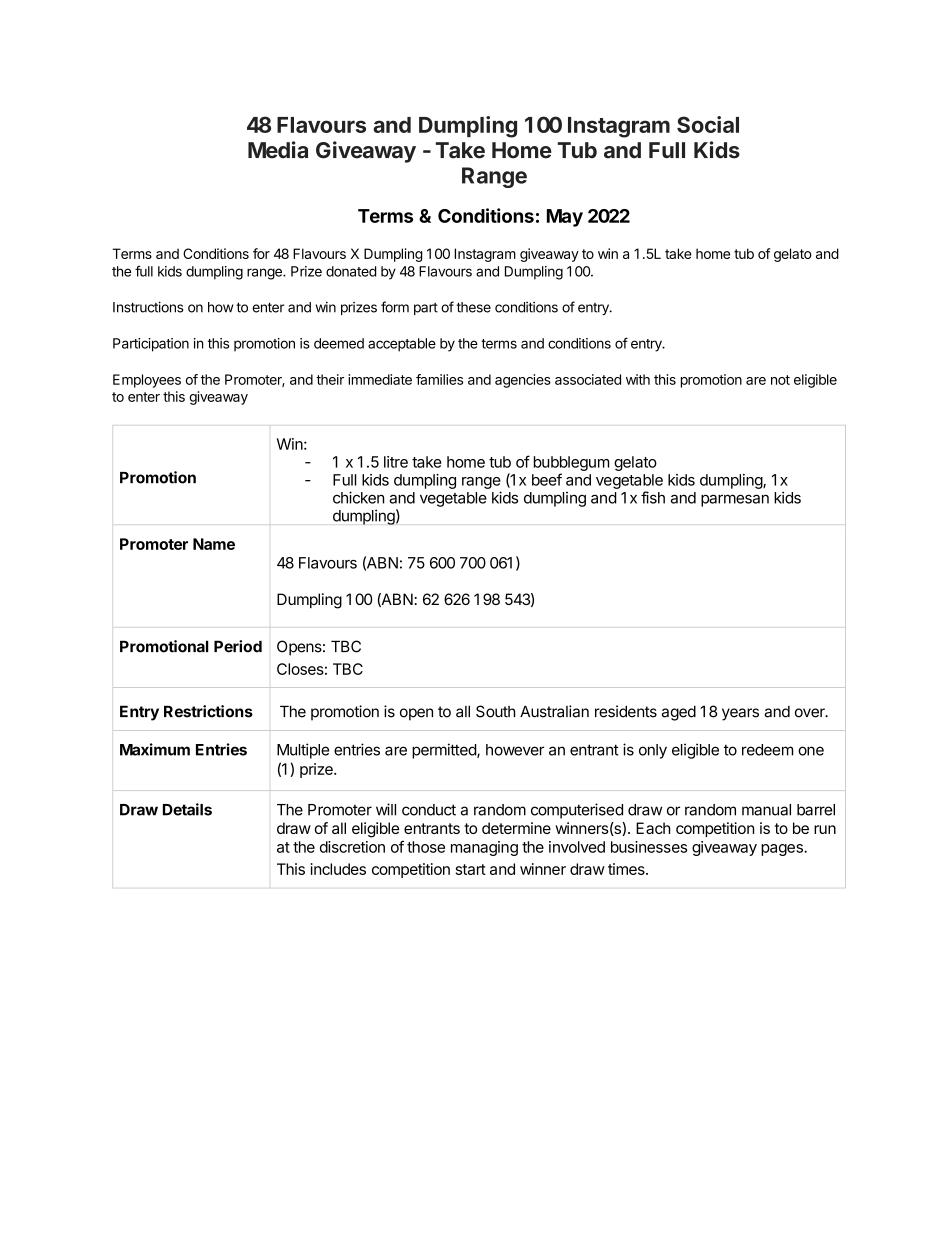 The image size is (952, 1233). I want to click on South, so click(495, 711).
